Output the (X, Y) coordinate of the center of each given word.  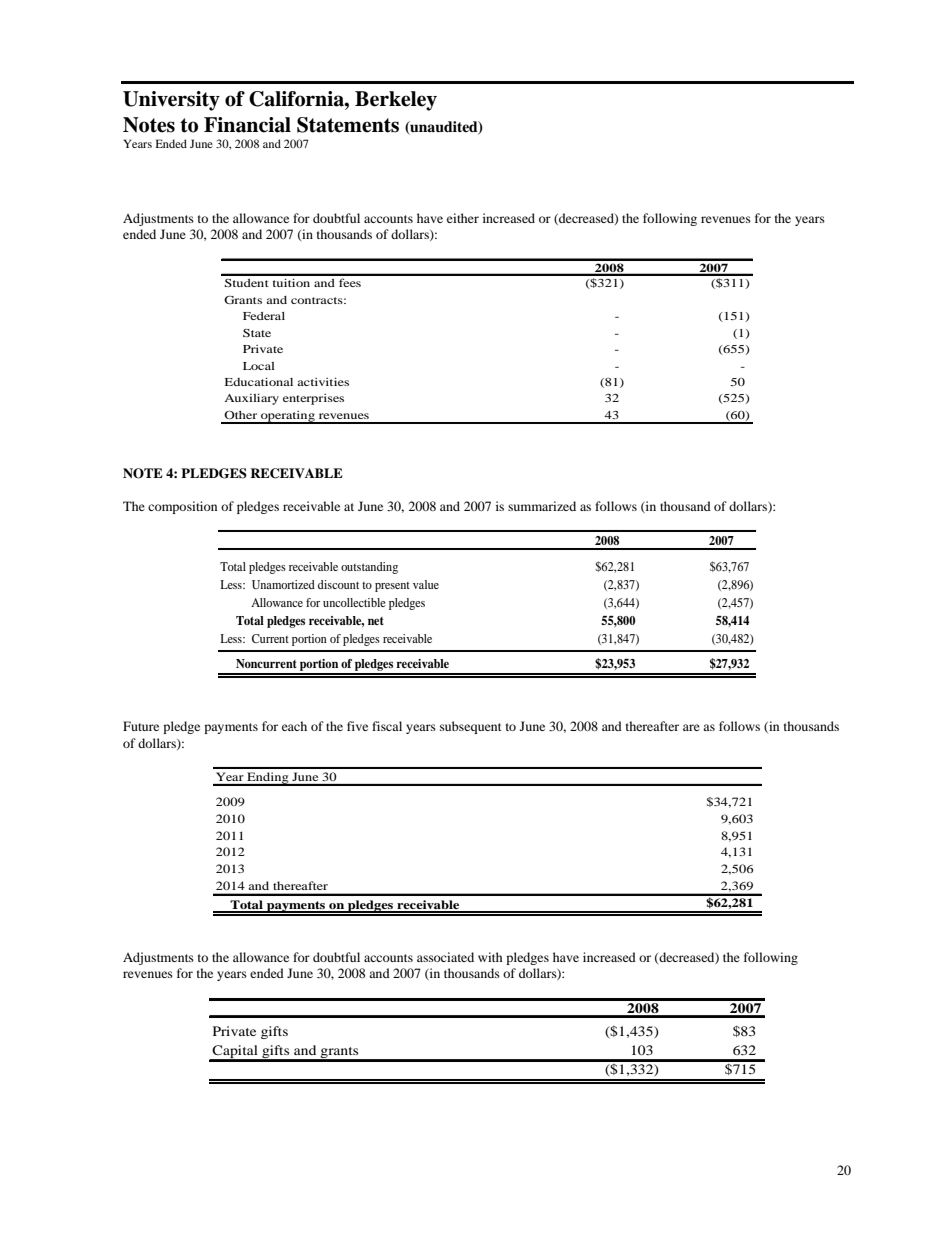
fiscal (387, 726)
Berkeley (396, 101)
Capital (235, 1053)
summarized (542, 506)
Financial (247, 125)
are (691, 727)
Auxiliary (251, 399)
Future (141, 726)
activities (323, 382)
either (463, 218)
